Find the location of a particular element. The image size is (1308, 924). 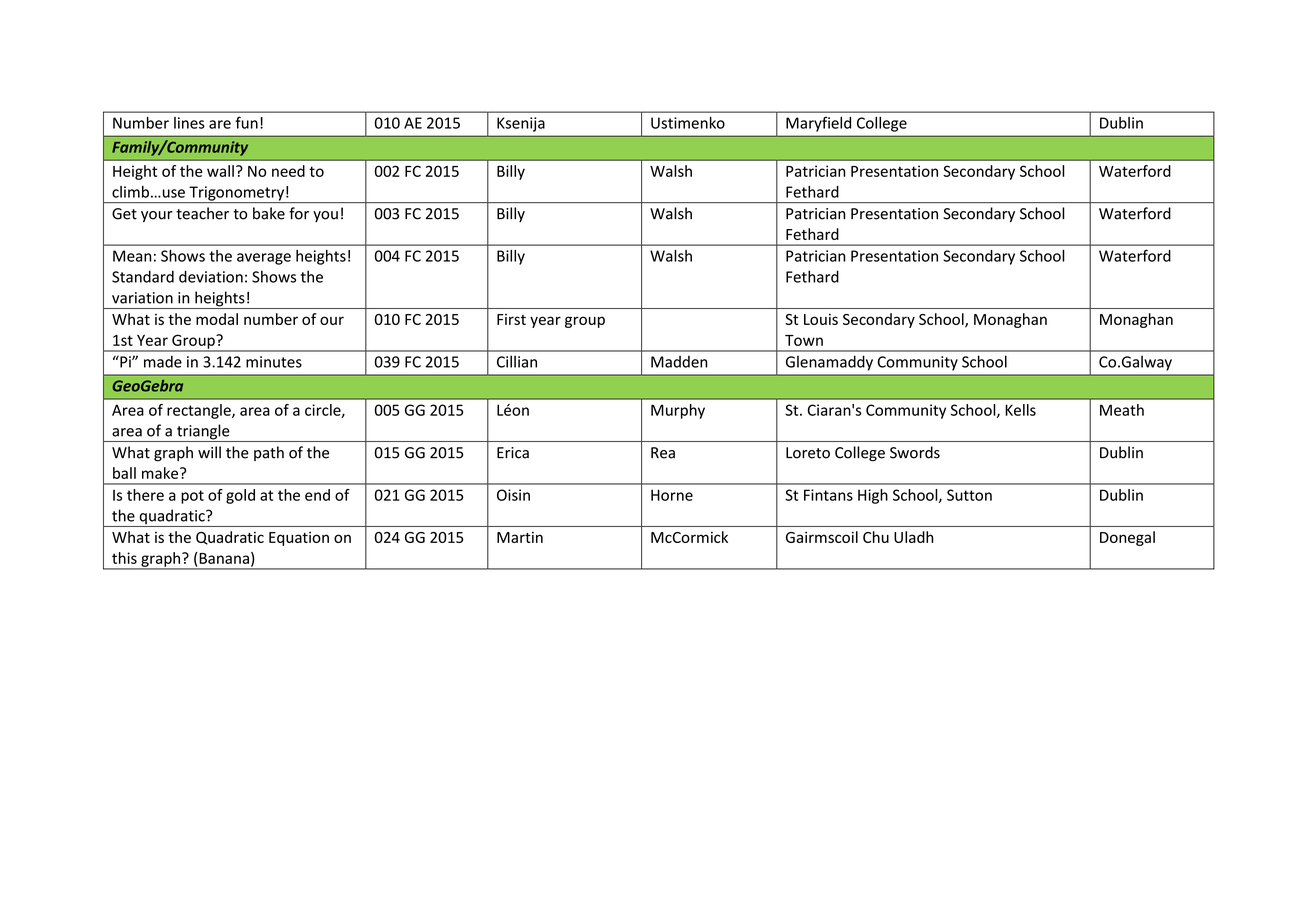

bake is located at coordinates (269, 213).
